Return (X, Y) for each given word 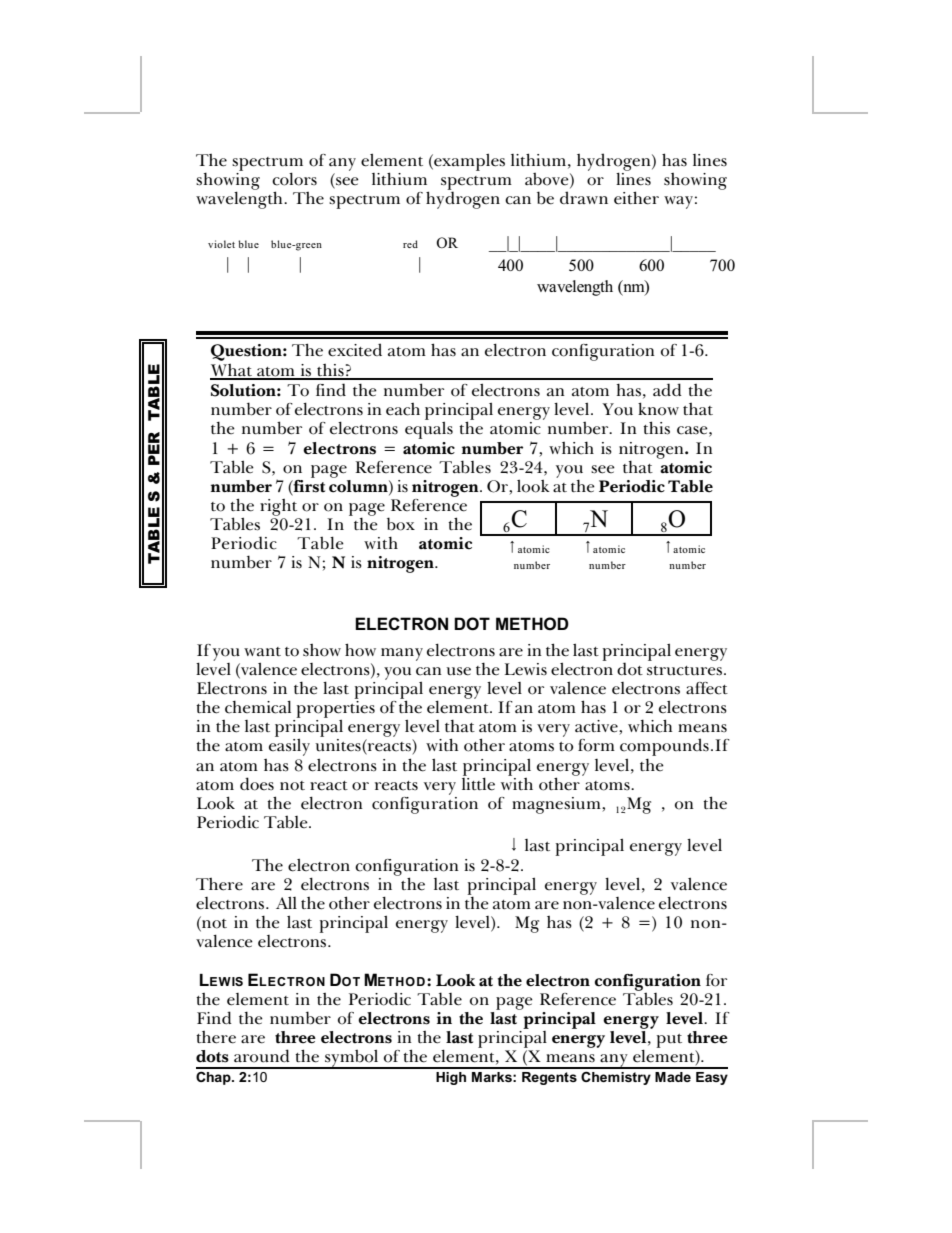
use (458, 671)
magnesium (557, 805)
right (278, 507)
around (262, 1056)
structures (686, 671)
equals (429, 429)
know (658, 409)
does (257, 784)
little (478, 783)
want (262, 651)
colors (294, 179)
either (636, 198)
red (410, 244)
